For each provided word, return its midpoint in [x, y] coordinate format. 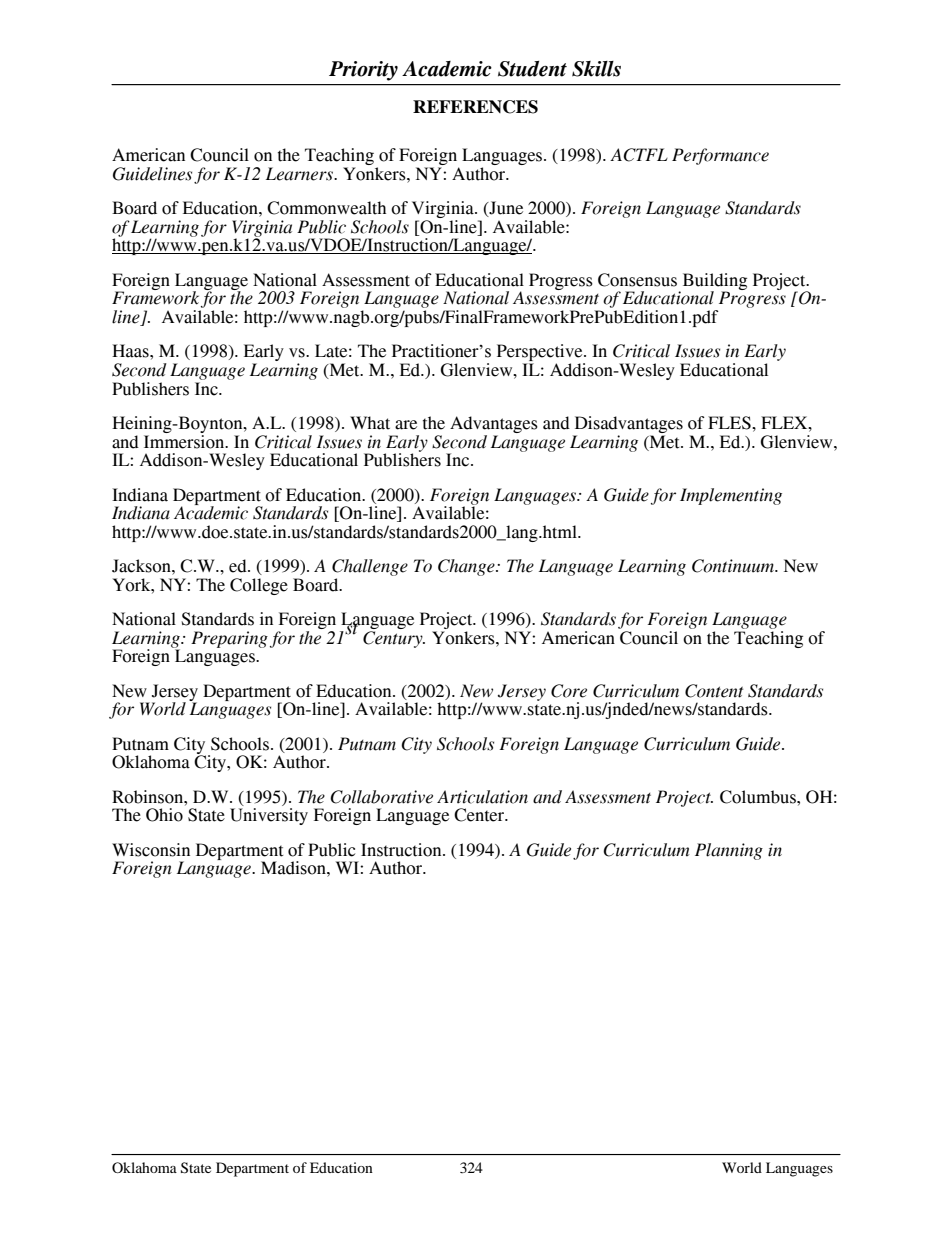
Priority [363, 71]
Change [467, 567]
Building [715, 282]
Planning [729, 851]
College [259, 586]
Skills [596, 69]
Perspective [541, 354]
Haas [131, 351]
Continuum [734, 566]
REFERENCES [475, 107]
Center [480, 815]
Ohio [164, 815]
